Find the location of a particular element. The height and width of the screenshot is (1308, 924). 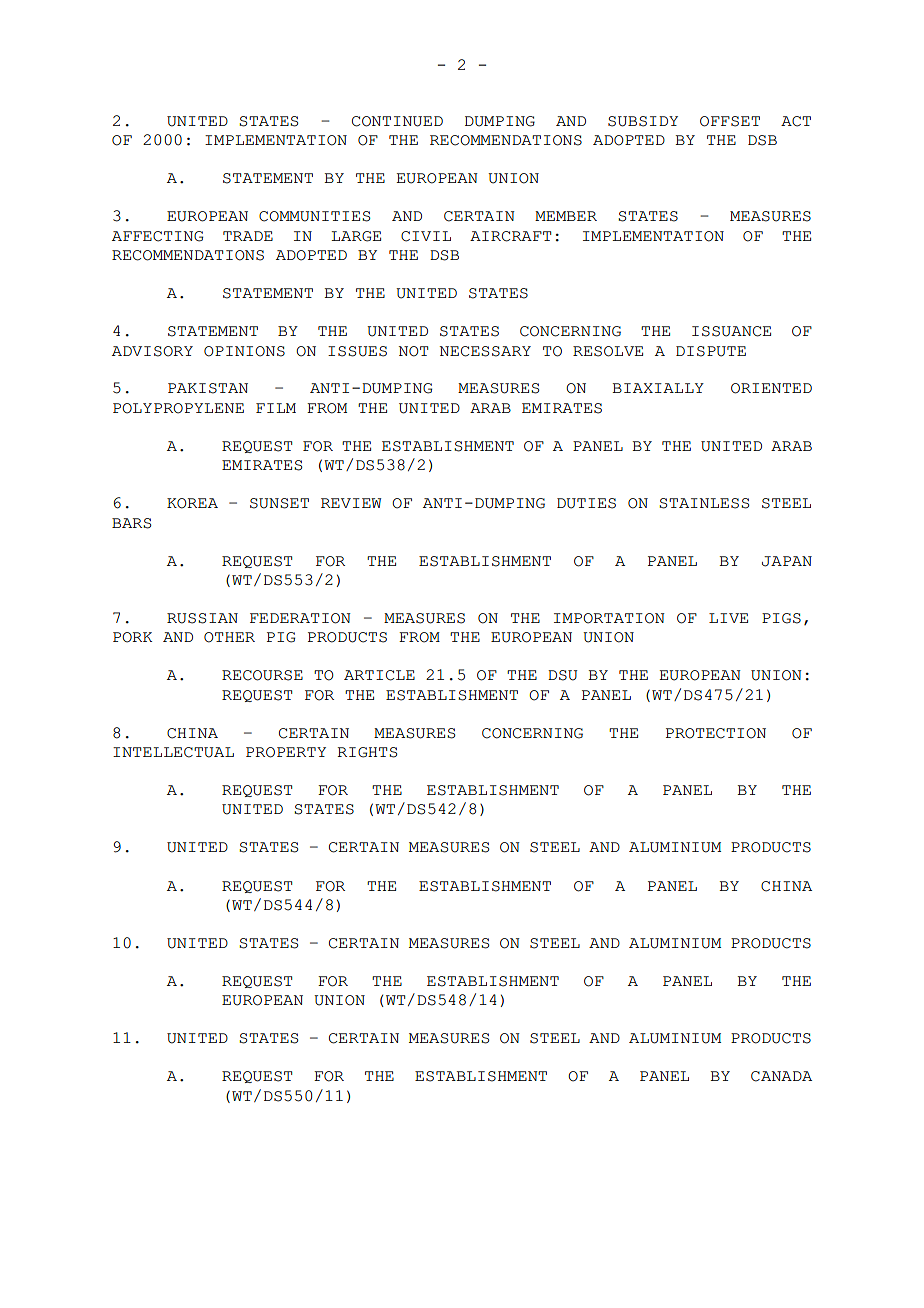

POLYPROPYLENE is located at coordinates (178, 408).
